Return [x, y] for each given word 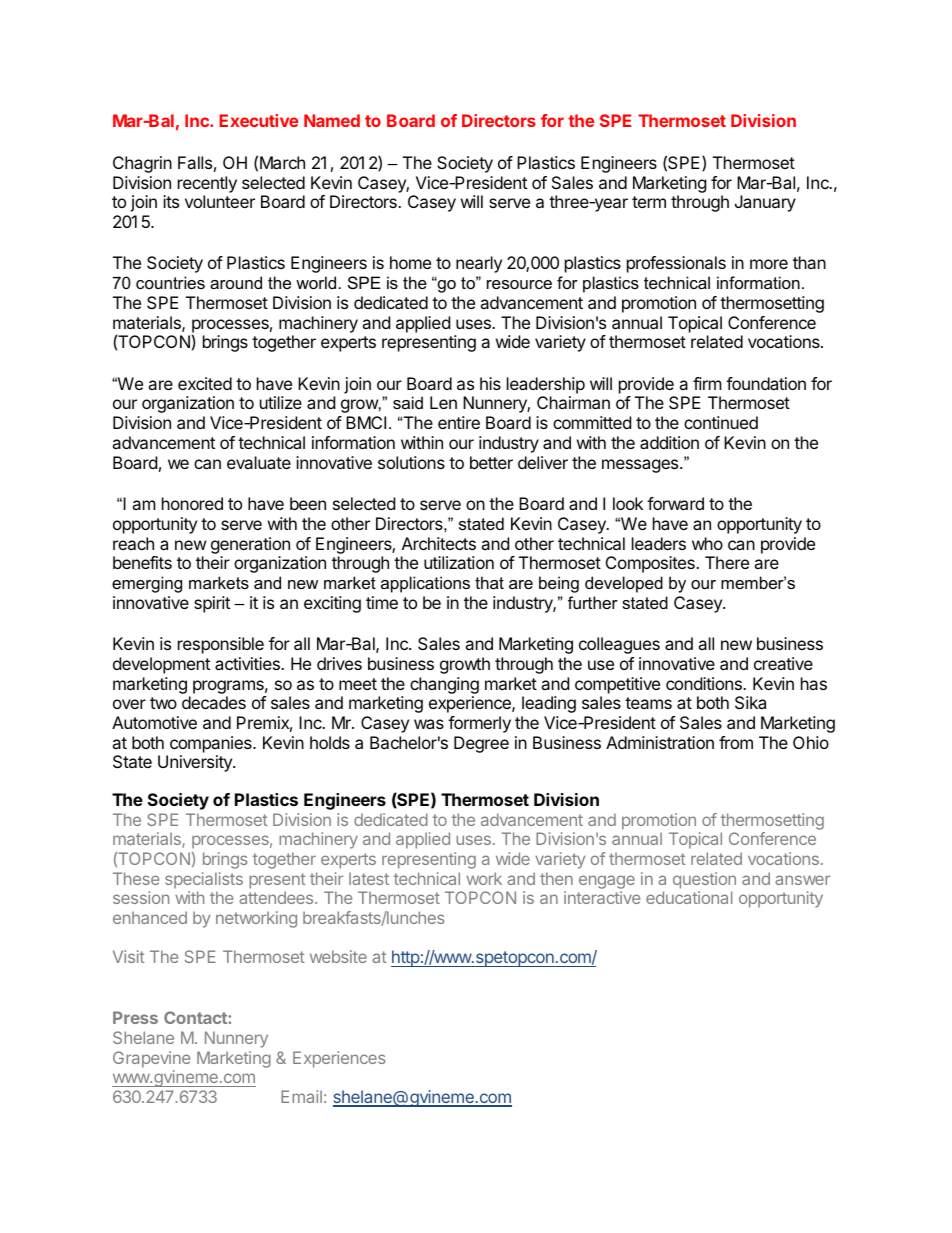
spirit [212, 604]
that [489, 582]
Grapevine [151, 1059]
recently [207, 184]
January [765, 203]
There [727, 562]
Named [332, 120]
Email [301, 1096]
